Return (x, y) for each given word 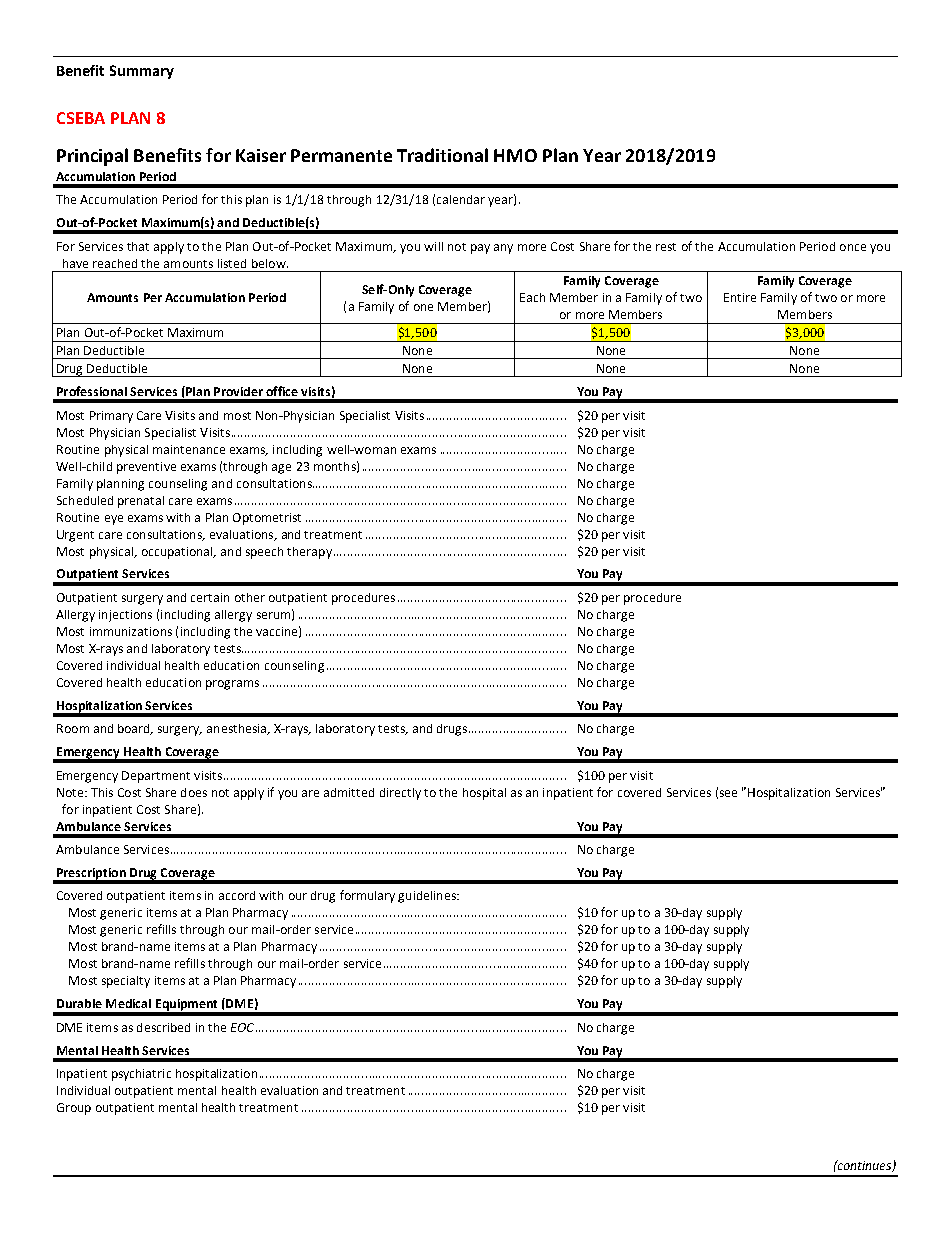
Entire (740, 297)
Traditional (442, 155)
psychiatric (141, 1075)
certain (210, 597)
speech (264, 553)
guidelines (428, 897)
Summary (142, 72)
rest (666, 247)
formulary (367, 896)
